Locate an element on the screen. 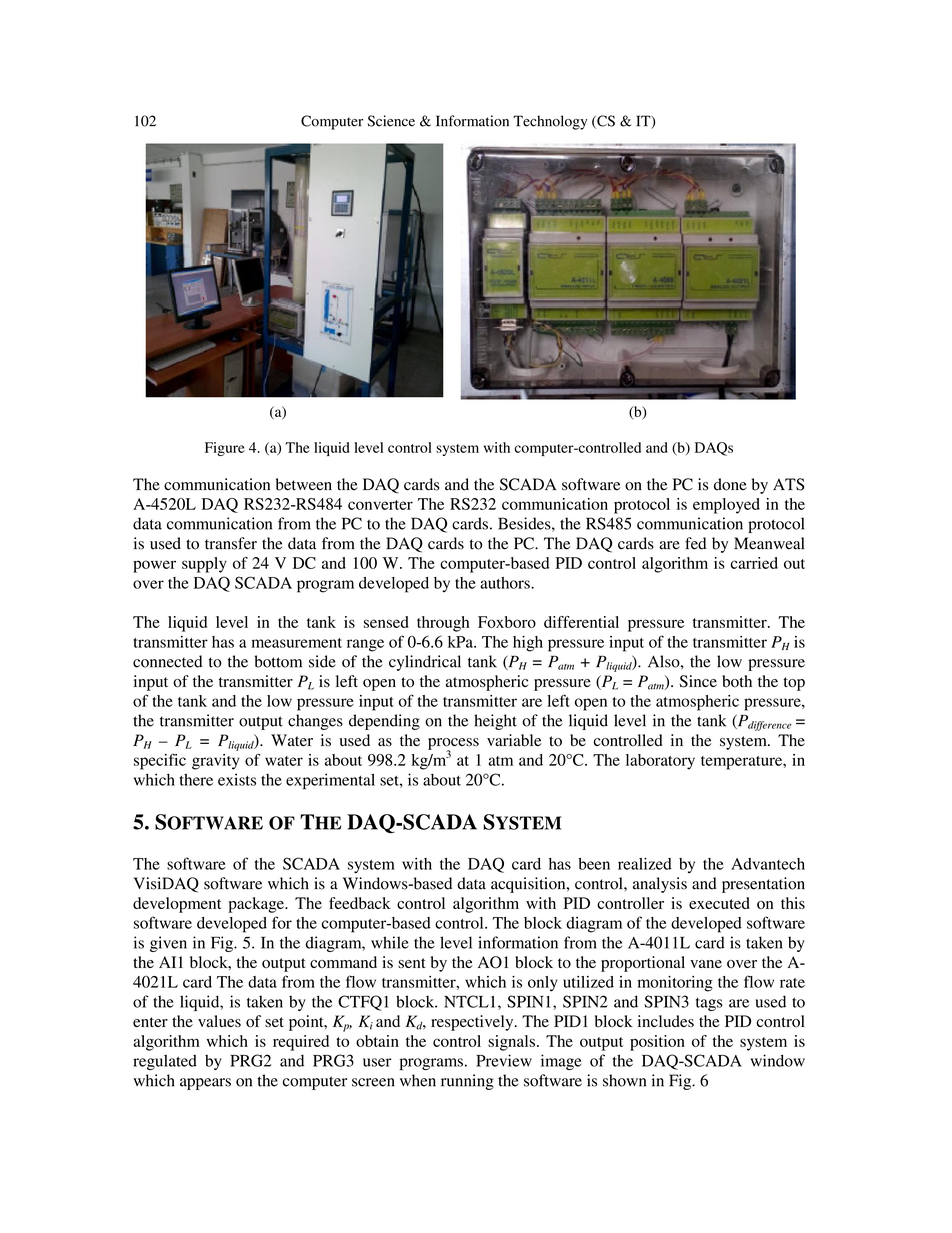  supply is located at coordinates (204, 565).
